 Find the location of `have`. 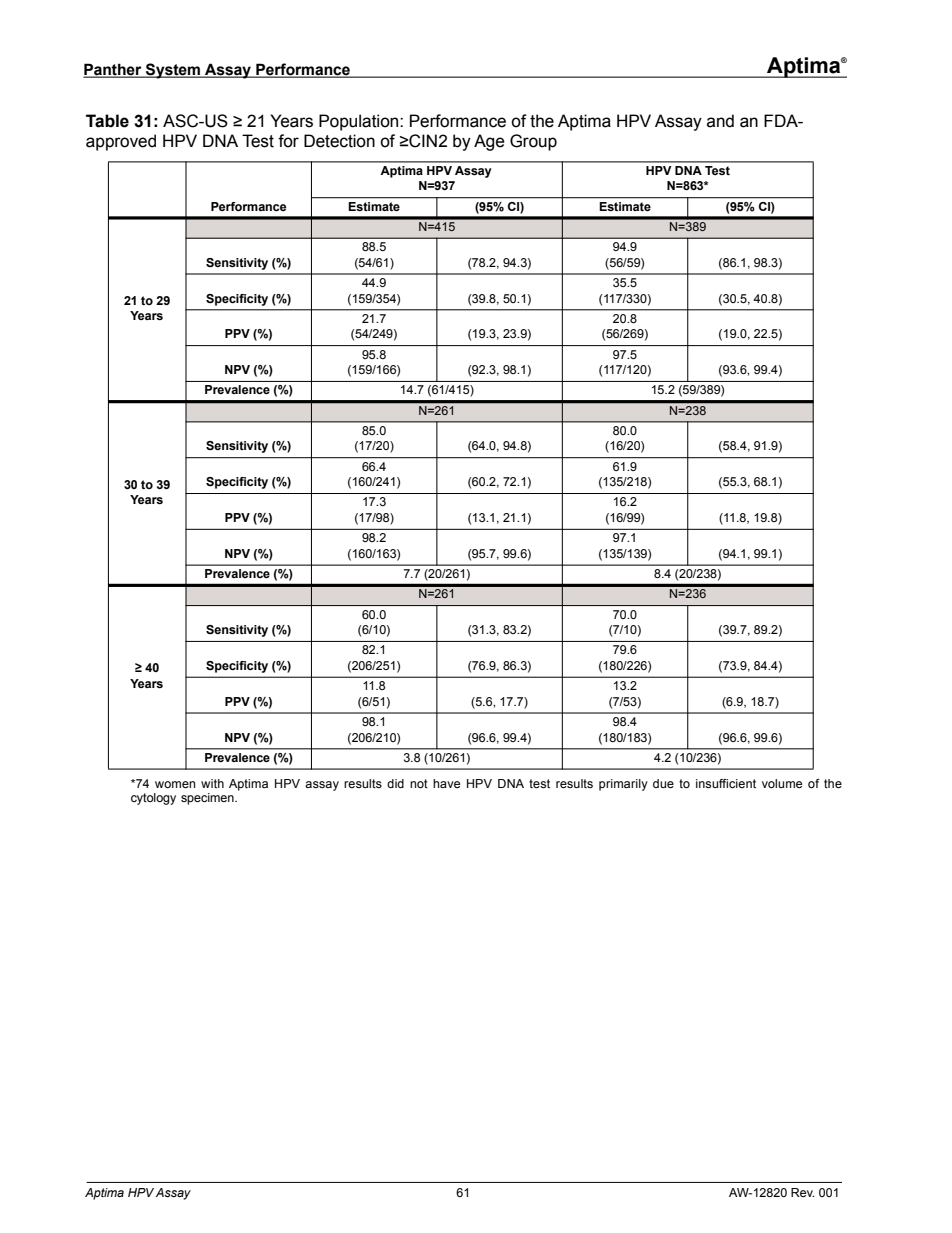

have is located at coordinates (446, 783).
